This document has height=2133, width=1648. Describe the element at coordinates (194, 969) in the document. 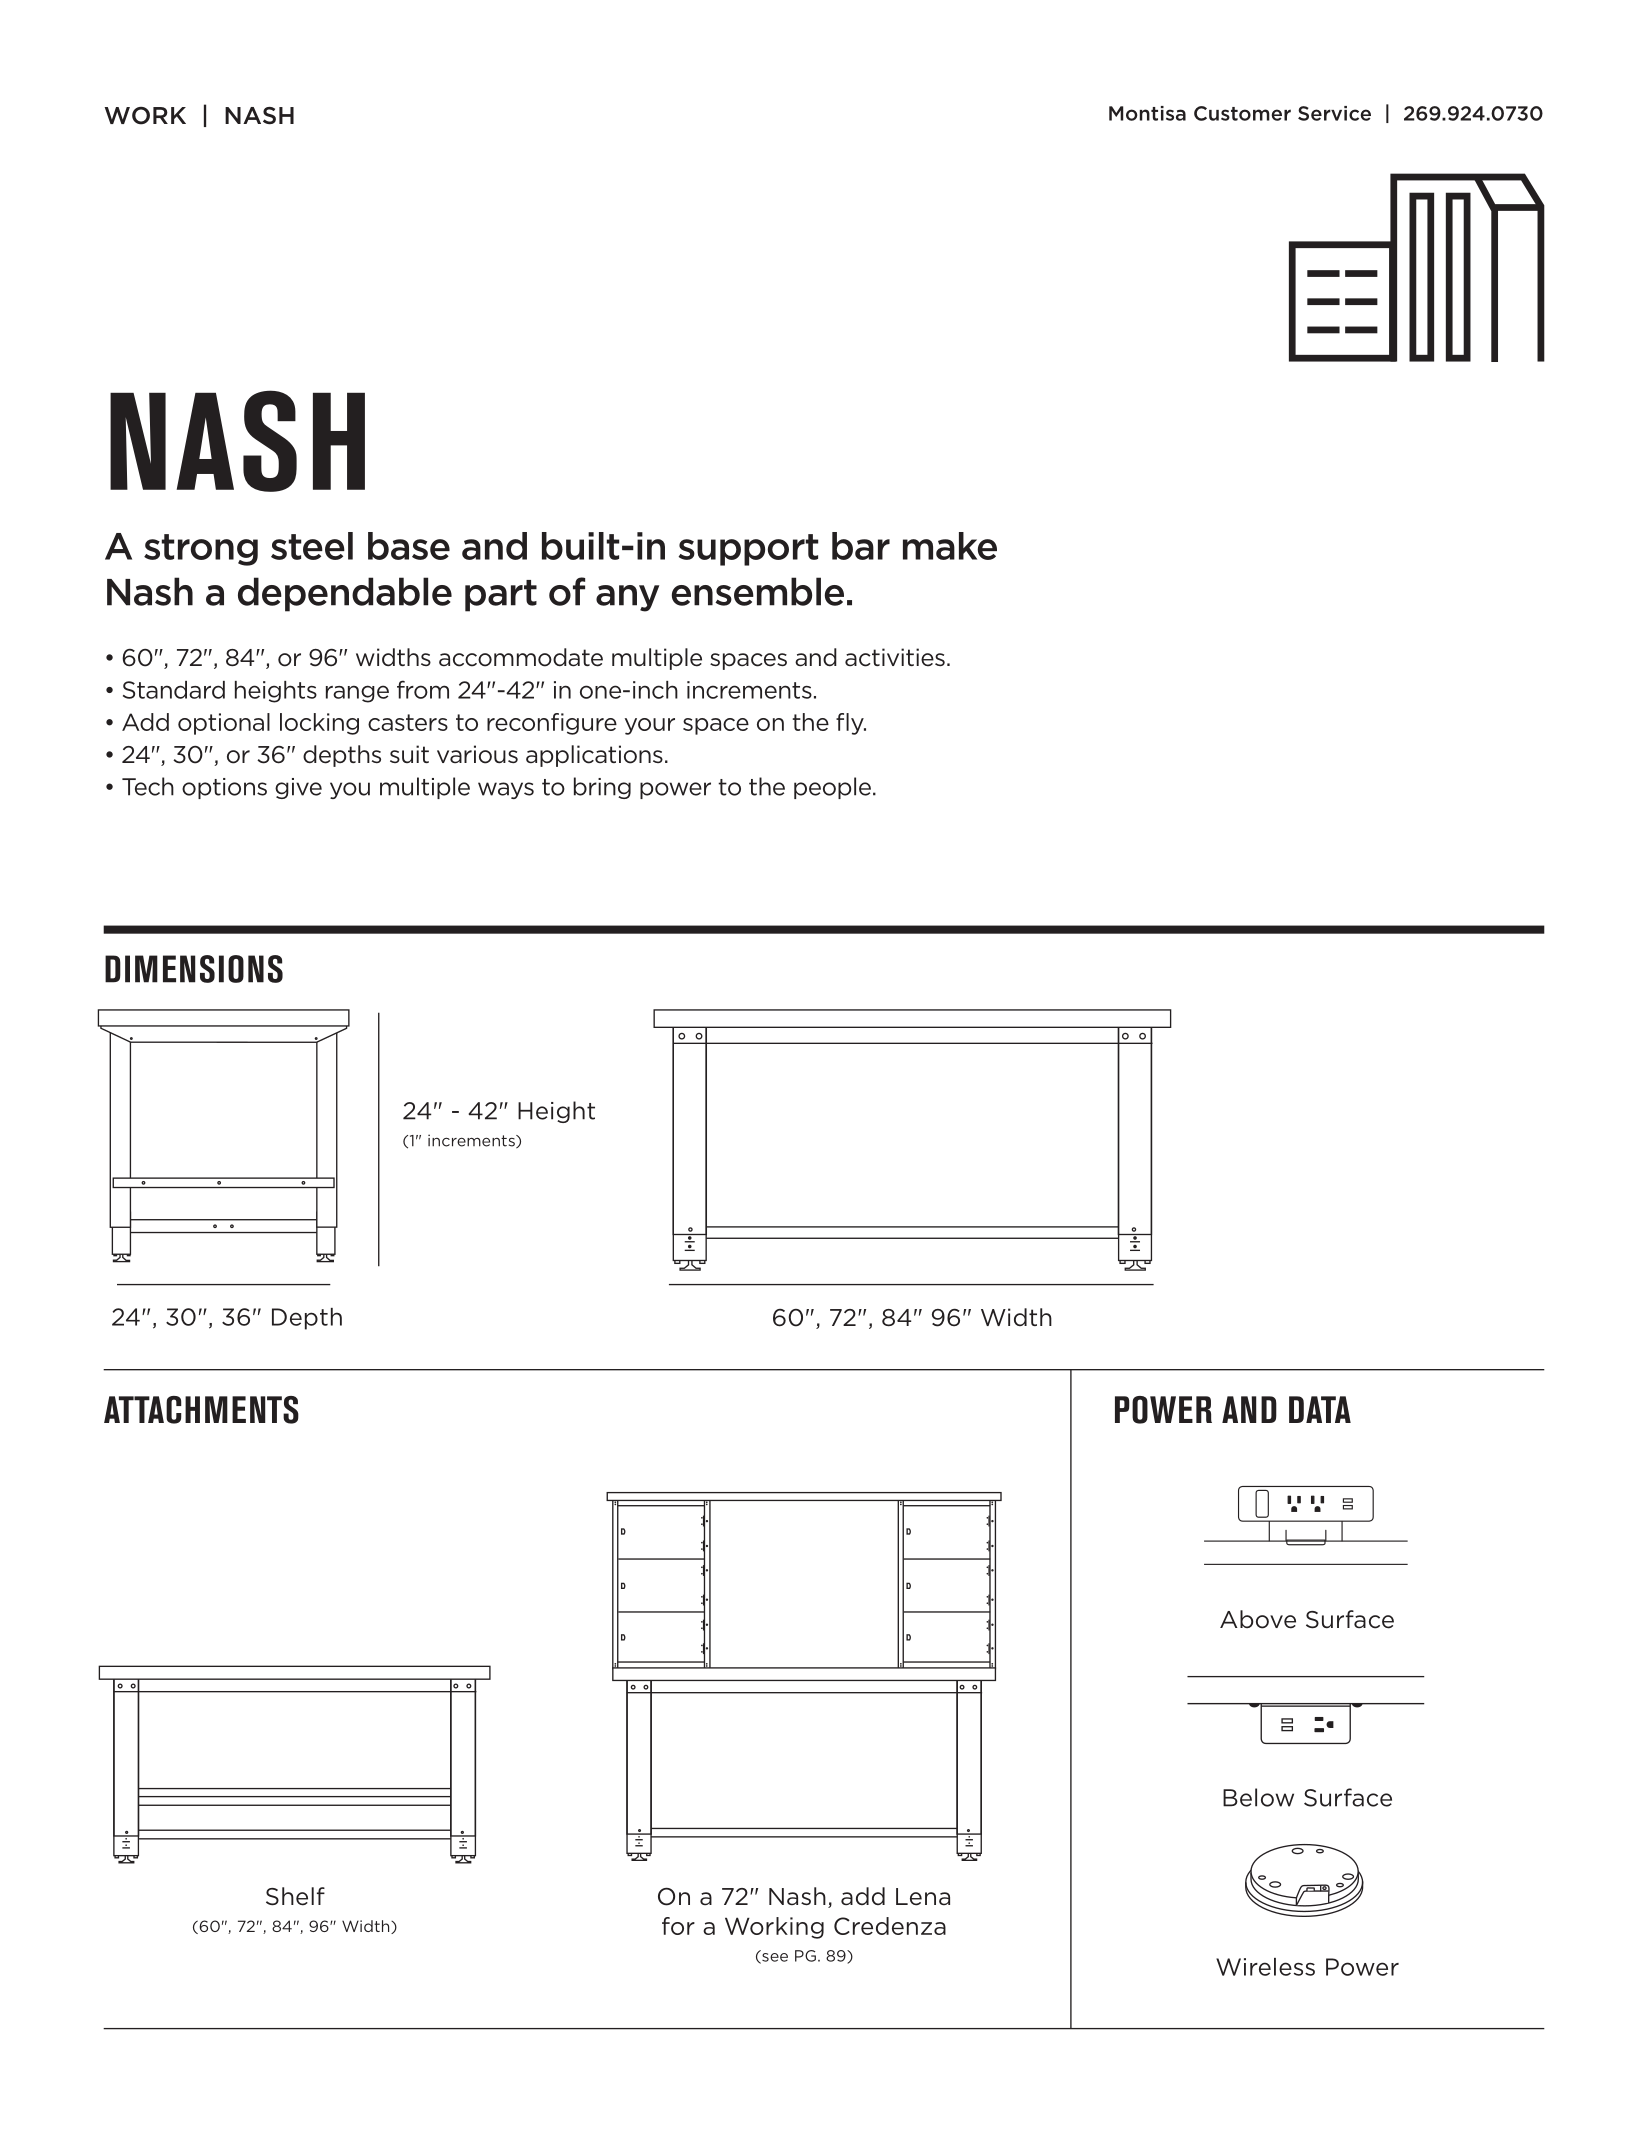

I see `DIMENSIONS` at that location.
